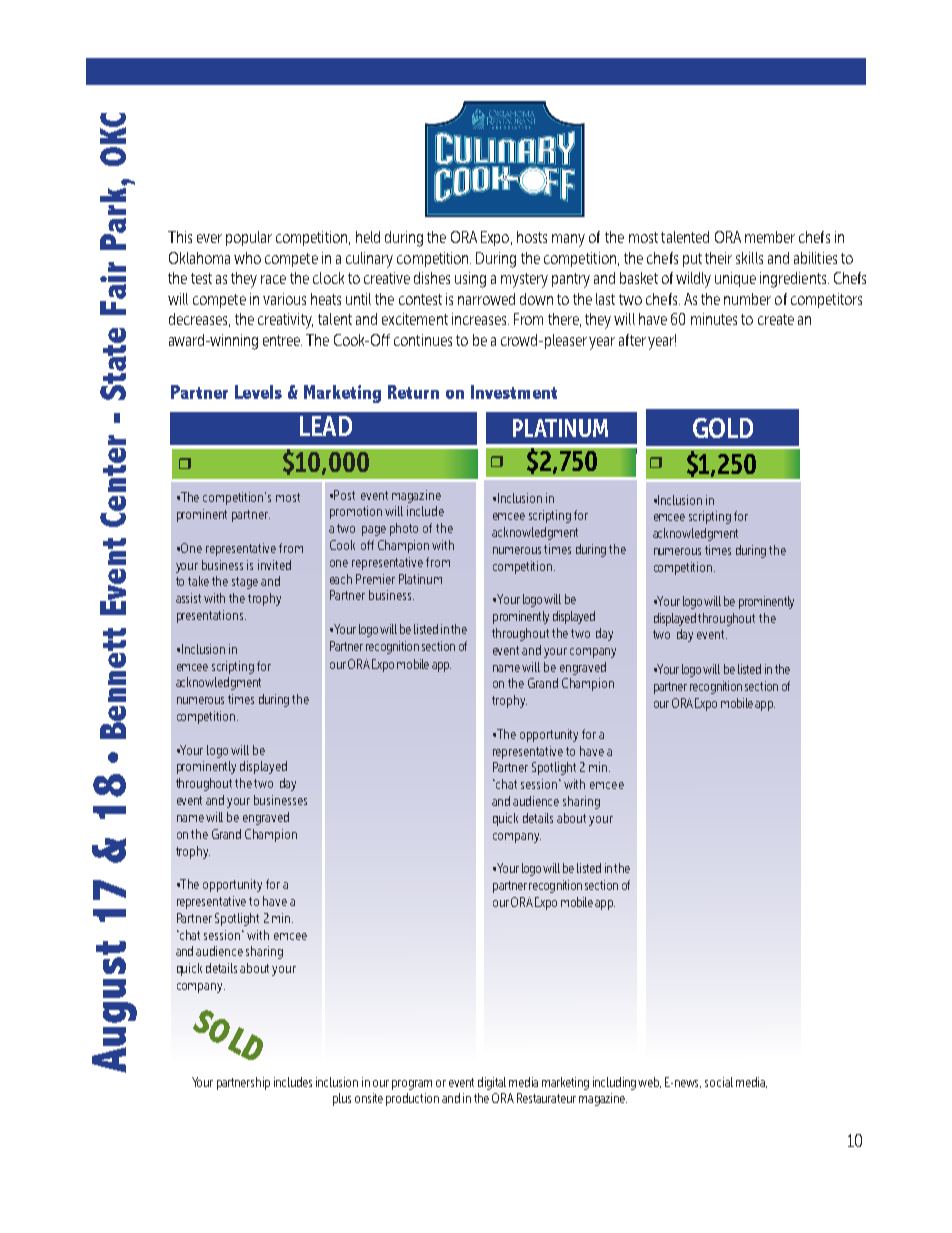 The height and width of the screenshot is (1233, 952). What do you see at coordinates (723, 428) in the screenshot?
I see `GOLD` at bounding box center [723, 428].
